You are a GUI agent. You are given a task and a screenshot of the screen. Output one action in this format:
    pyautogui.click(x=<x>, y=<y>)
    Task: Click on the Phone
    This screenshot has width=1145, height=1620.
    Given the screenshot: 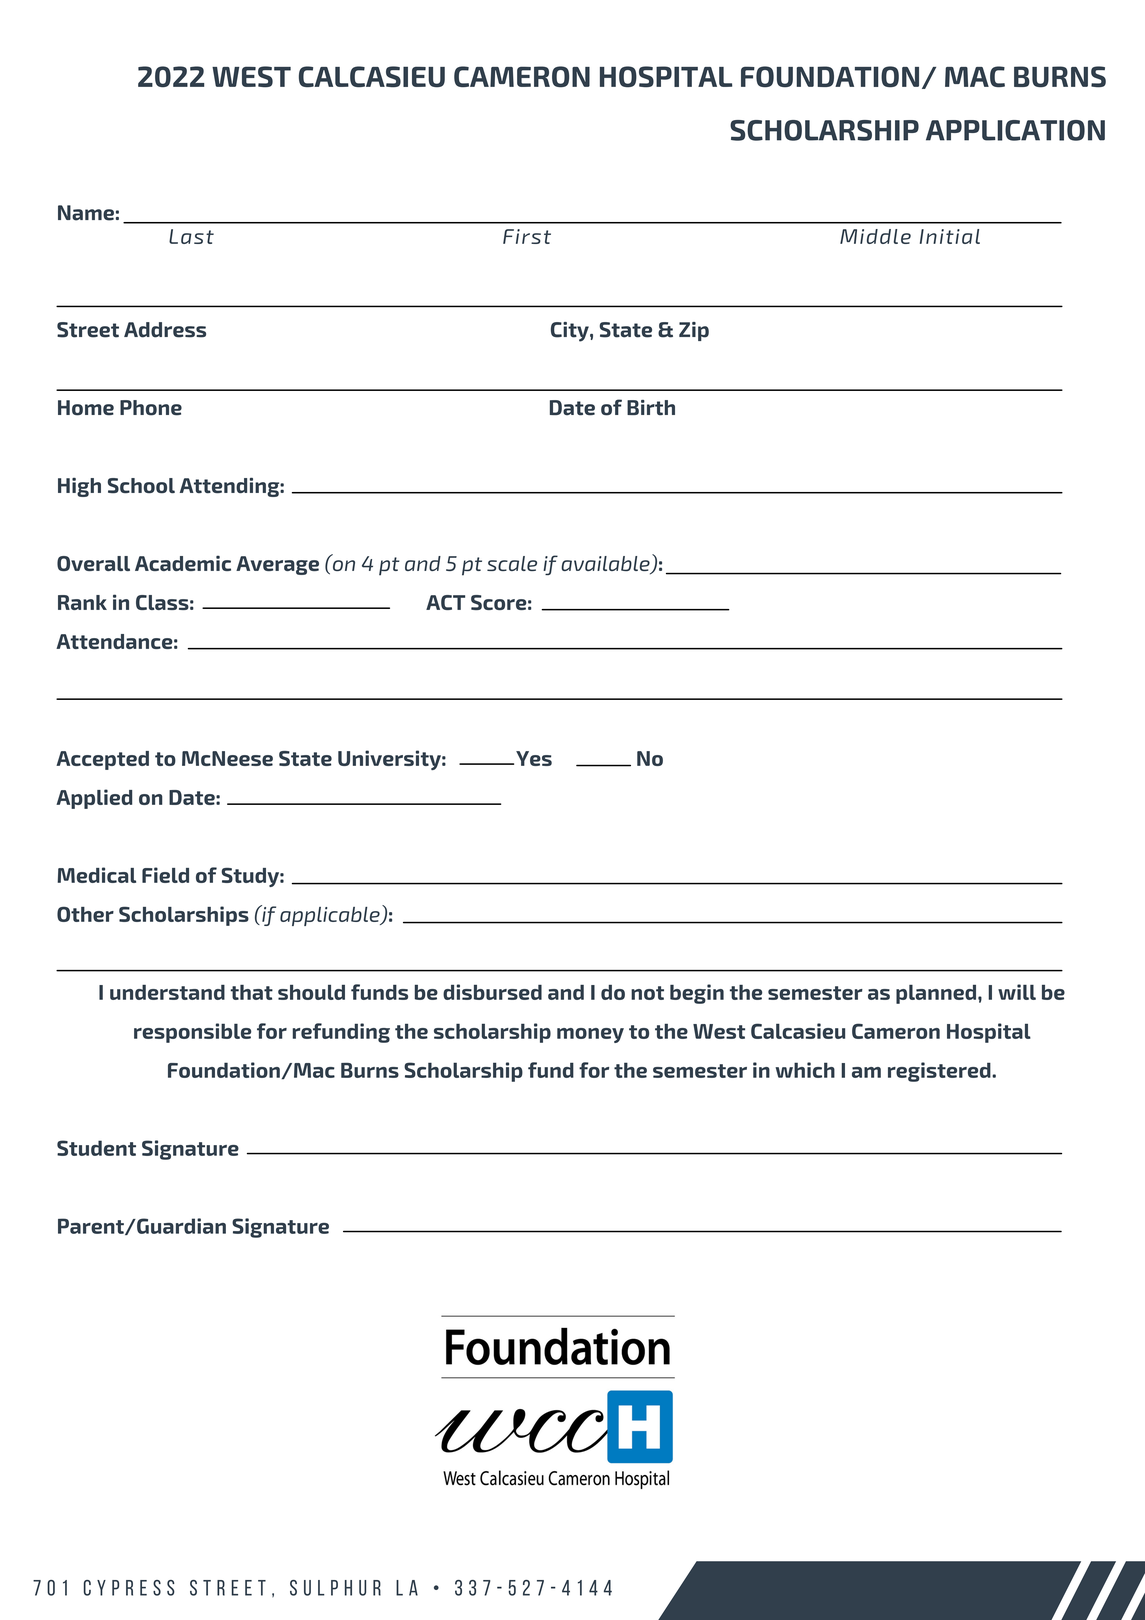 What is the action you would take?
    pyautogui.click(x=151, y=408)
